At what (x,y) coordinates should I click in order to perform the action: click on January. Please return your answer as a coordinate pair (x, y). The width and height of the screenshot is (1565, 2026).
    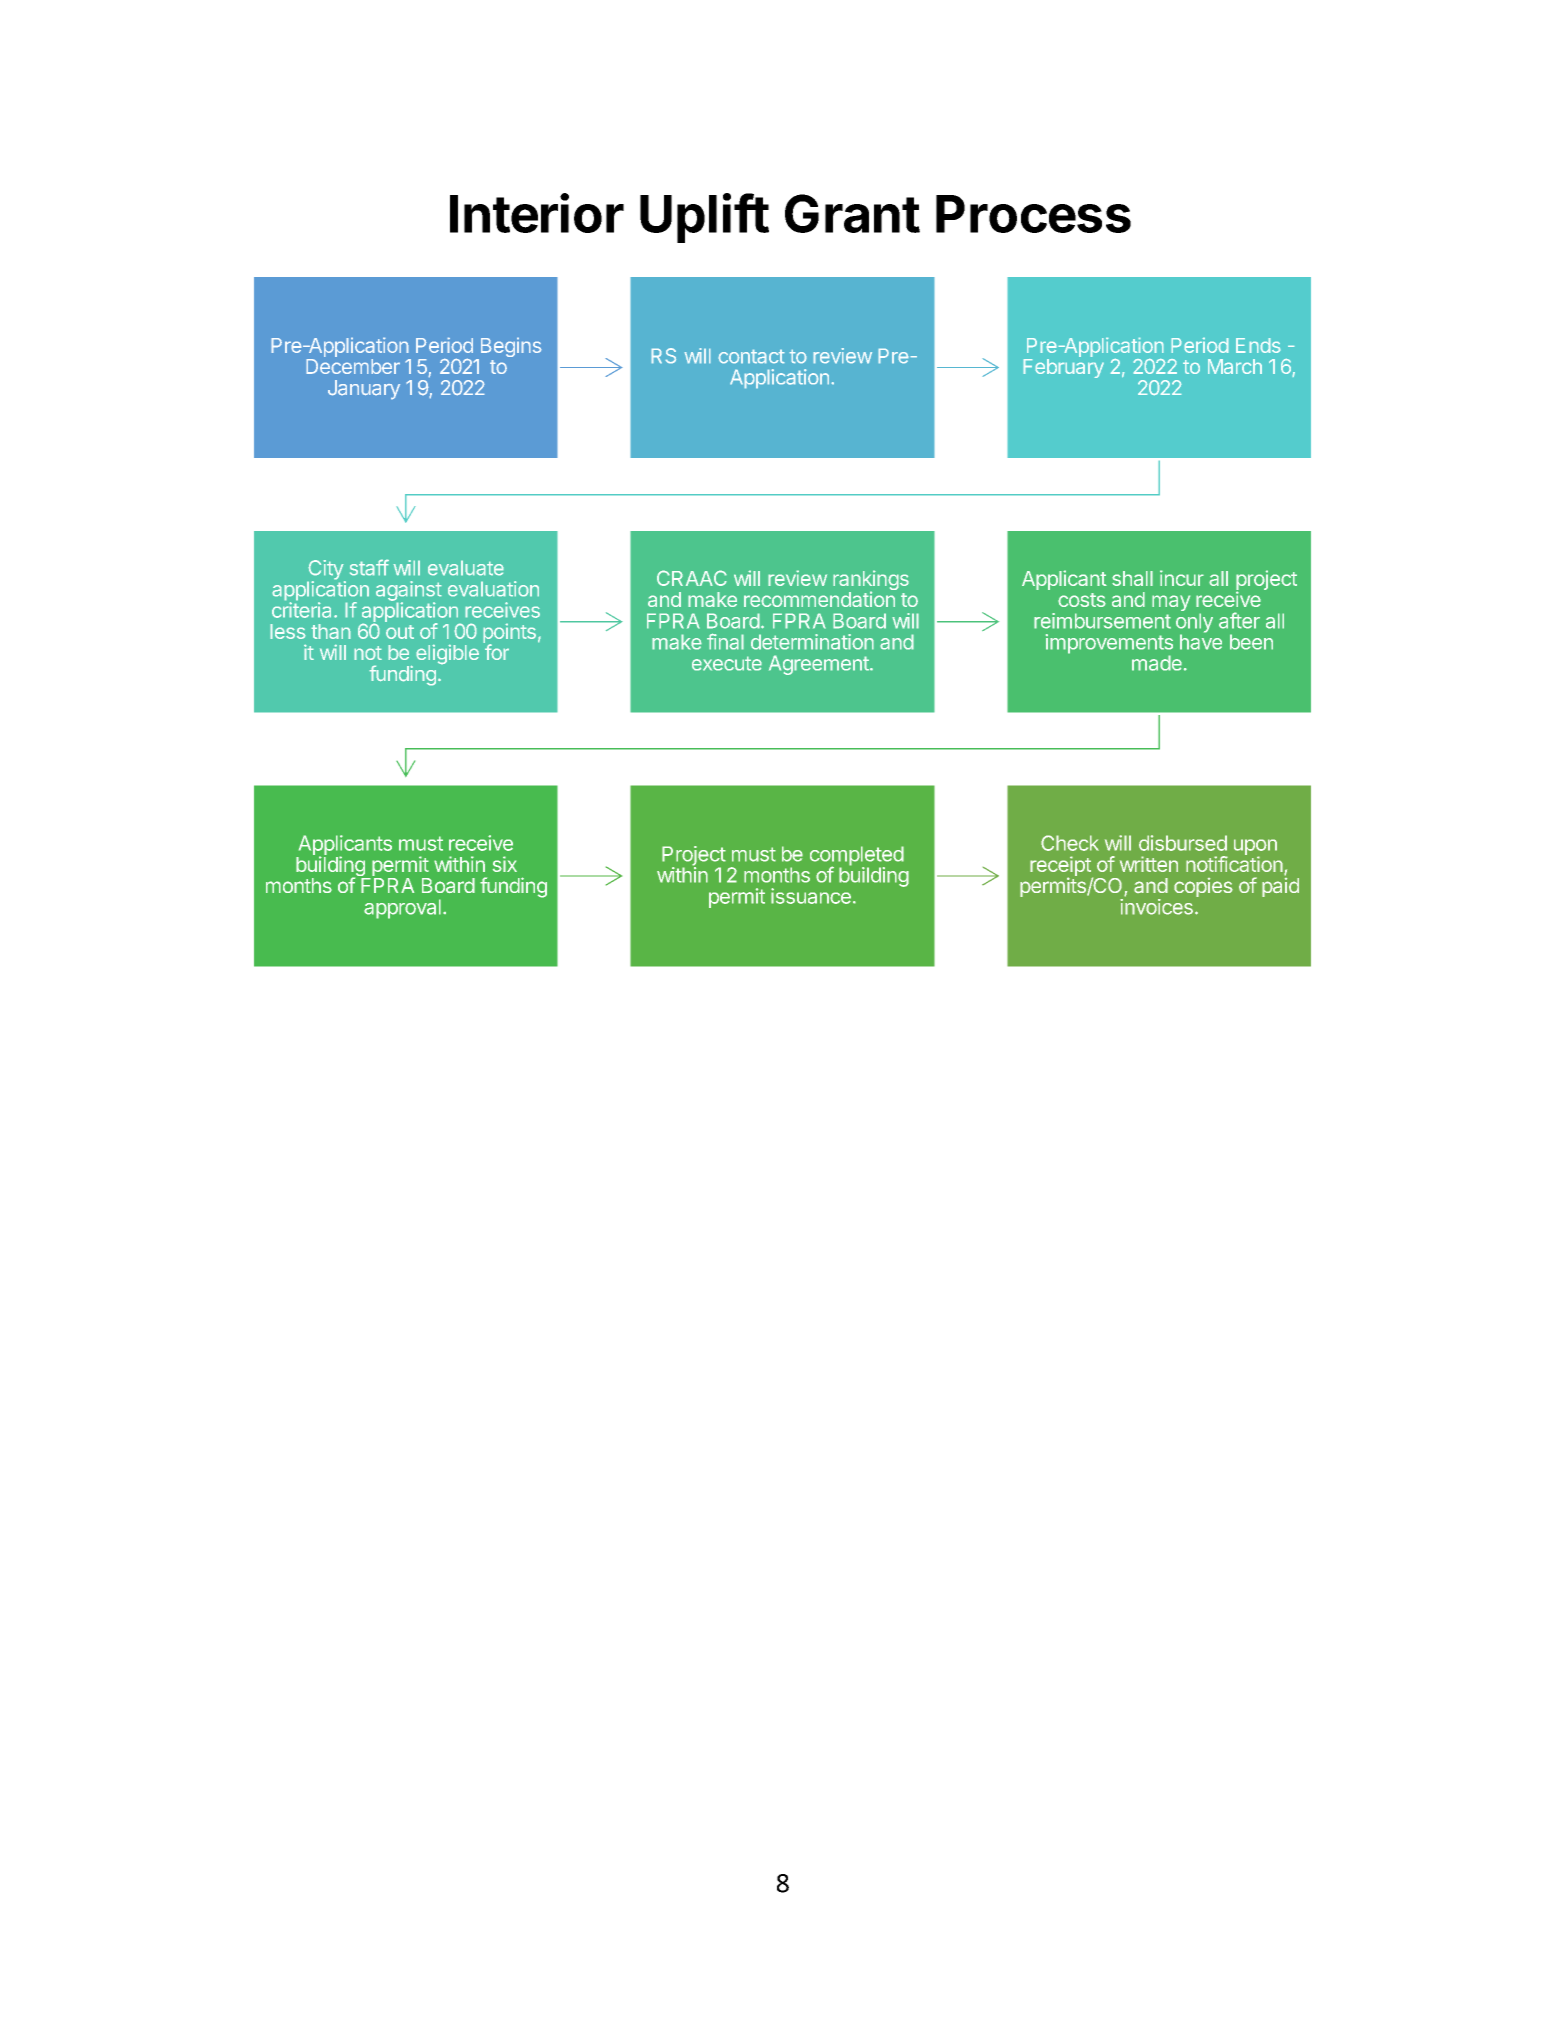
    Looking at the image, I should click on (364, 390).
